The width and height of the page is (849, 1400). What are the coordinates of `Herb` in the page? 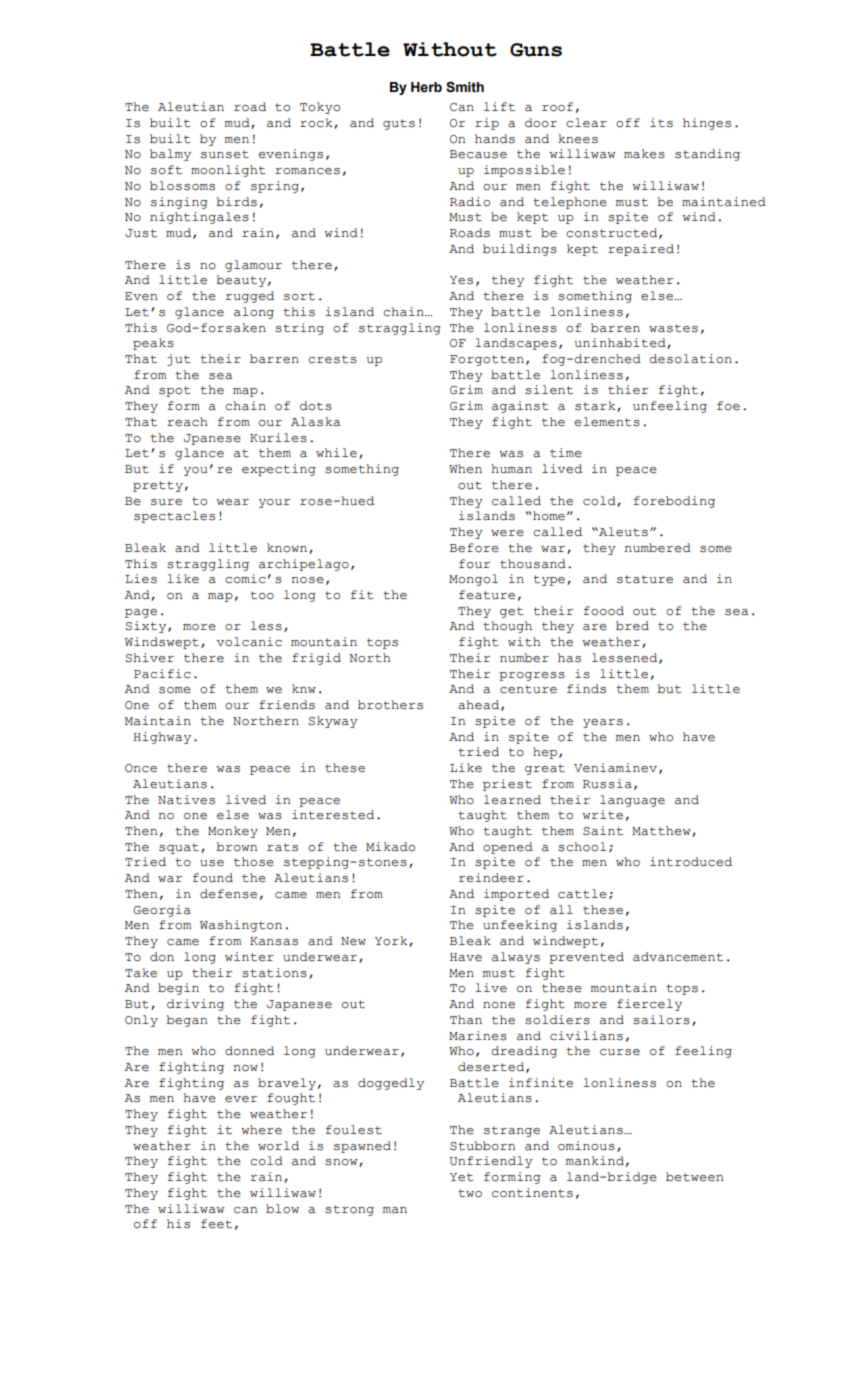 It's located at (426, 87).
